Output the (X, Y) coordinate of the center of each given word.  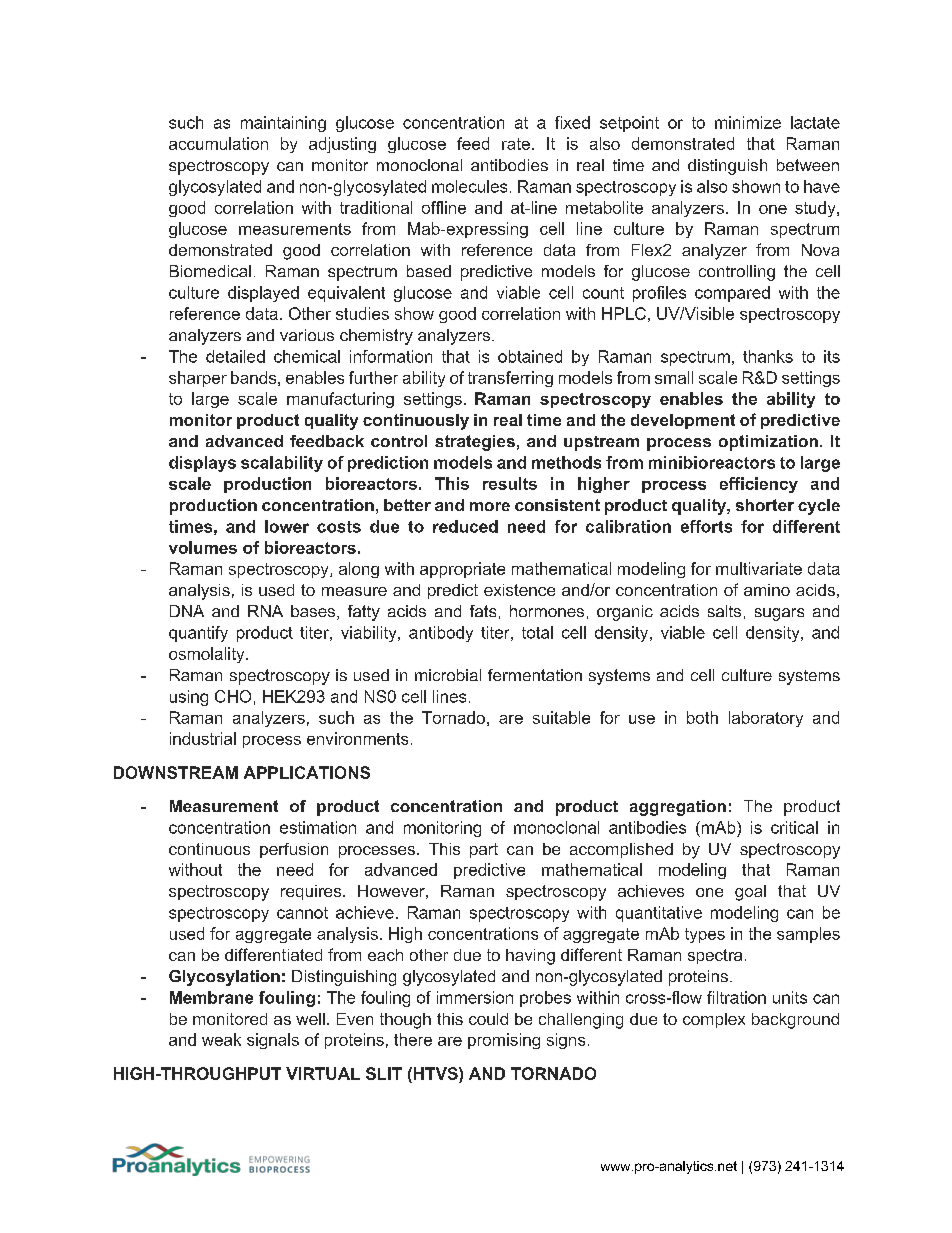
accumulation (218, 143)
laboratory (766, 719)
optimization (768, 443)
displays (202, 464)
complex (714, 1020)
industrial (203, 738)
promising (504, 1041)
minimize (748, 122)
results (510, 483)
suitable (561, 717)
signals (273, 1041)
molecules (469, 186)
